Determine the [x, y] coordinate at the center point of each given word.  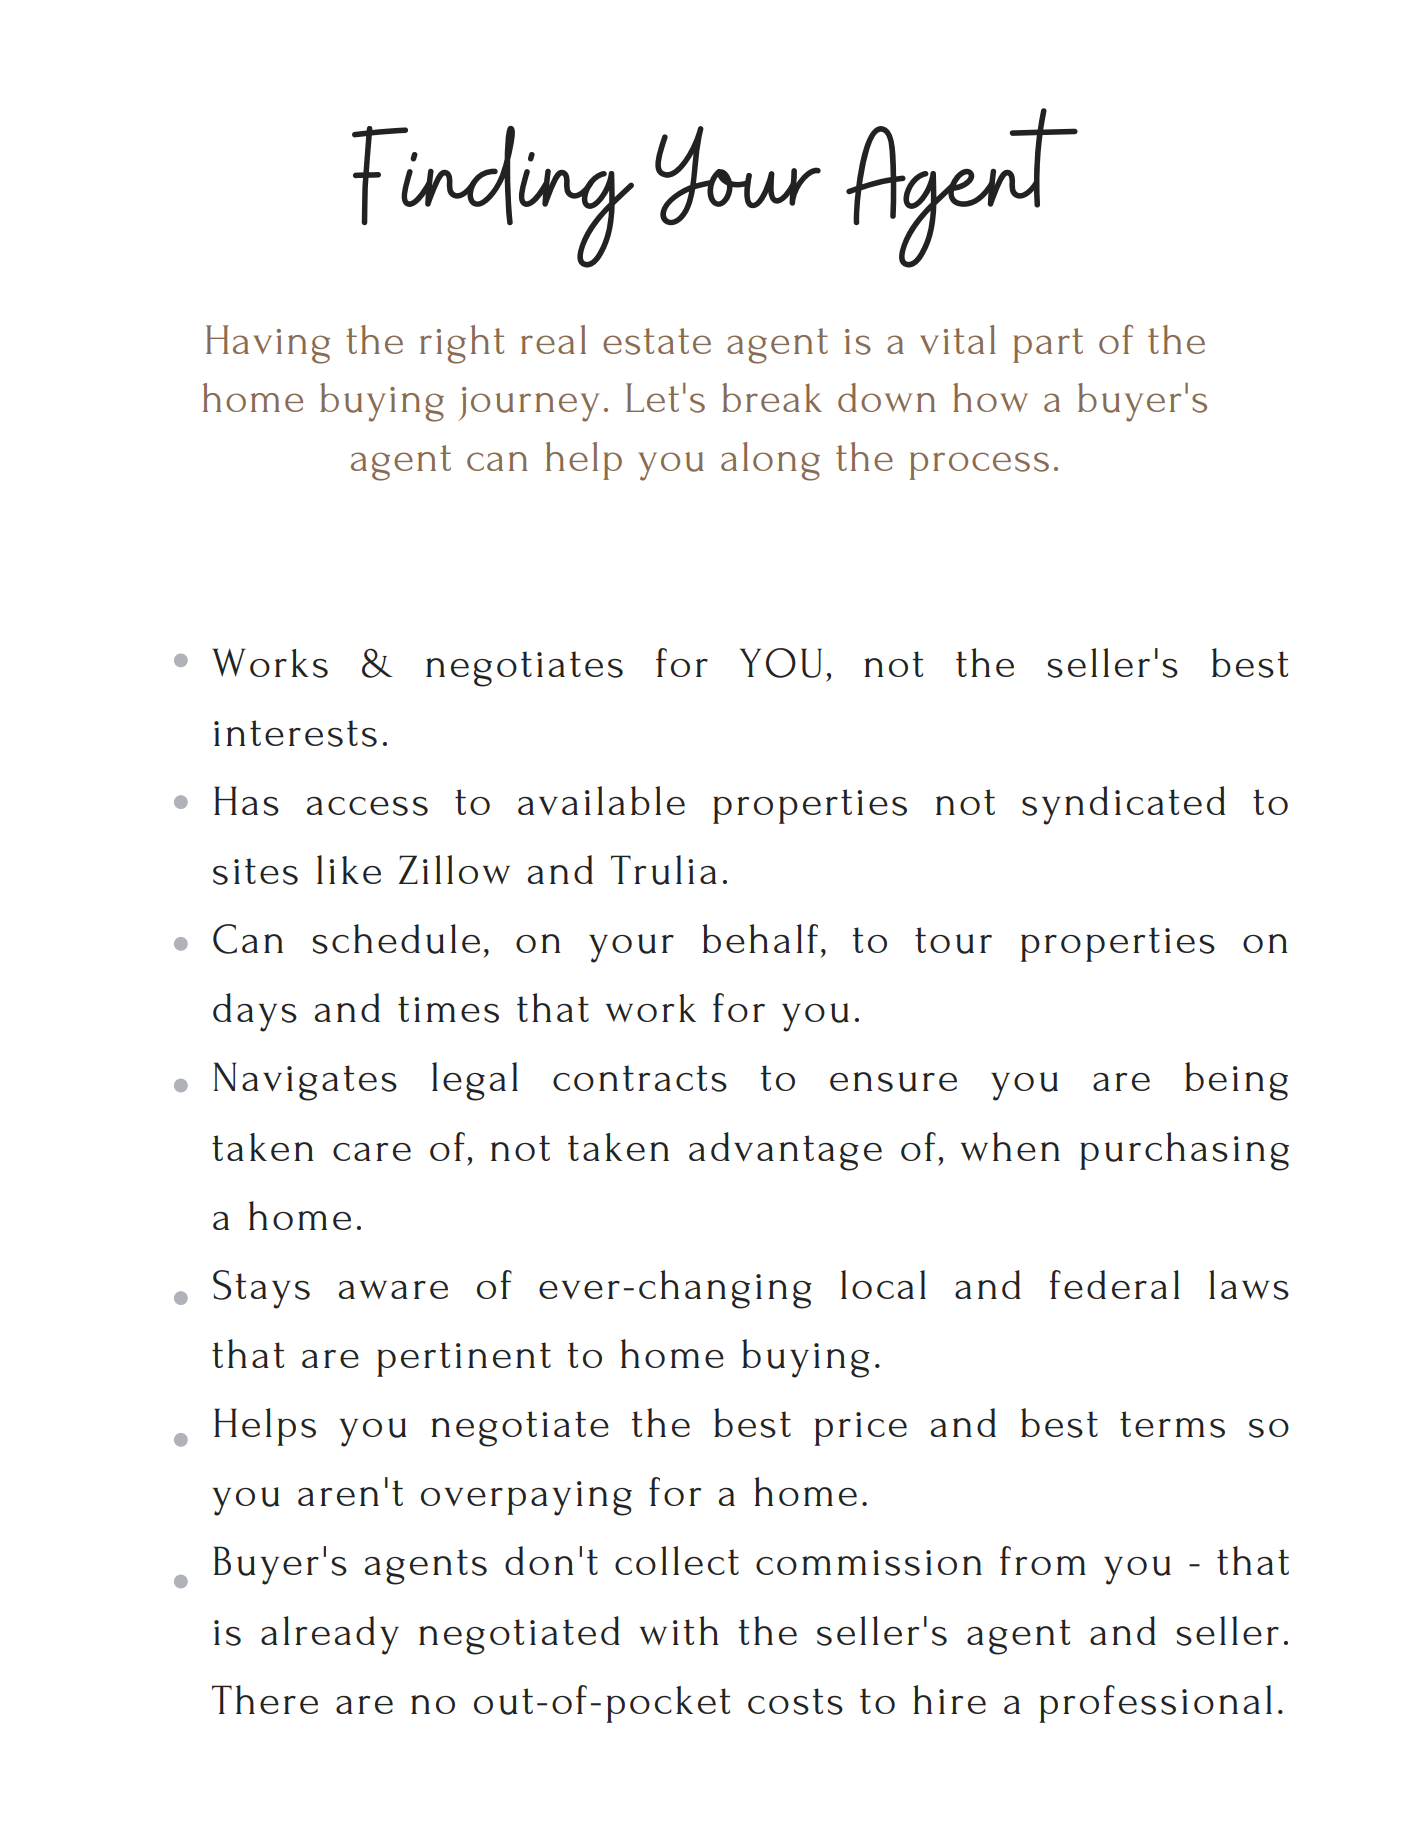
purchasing [1184, 1151]
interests [295, 733]
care [372, 1152]
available [601, 800]
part [1048, 345]
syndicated [1123, 805]
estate [657, 341]
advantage [785, 1151]
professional [1155, 1704]
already [330, 1635]
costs [795, 1701]
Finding [493, 197]
